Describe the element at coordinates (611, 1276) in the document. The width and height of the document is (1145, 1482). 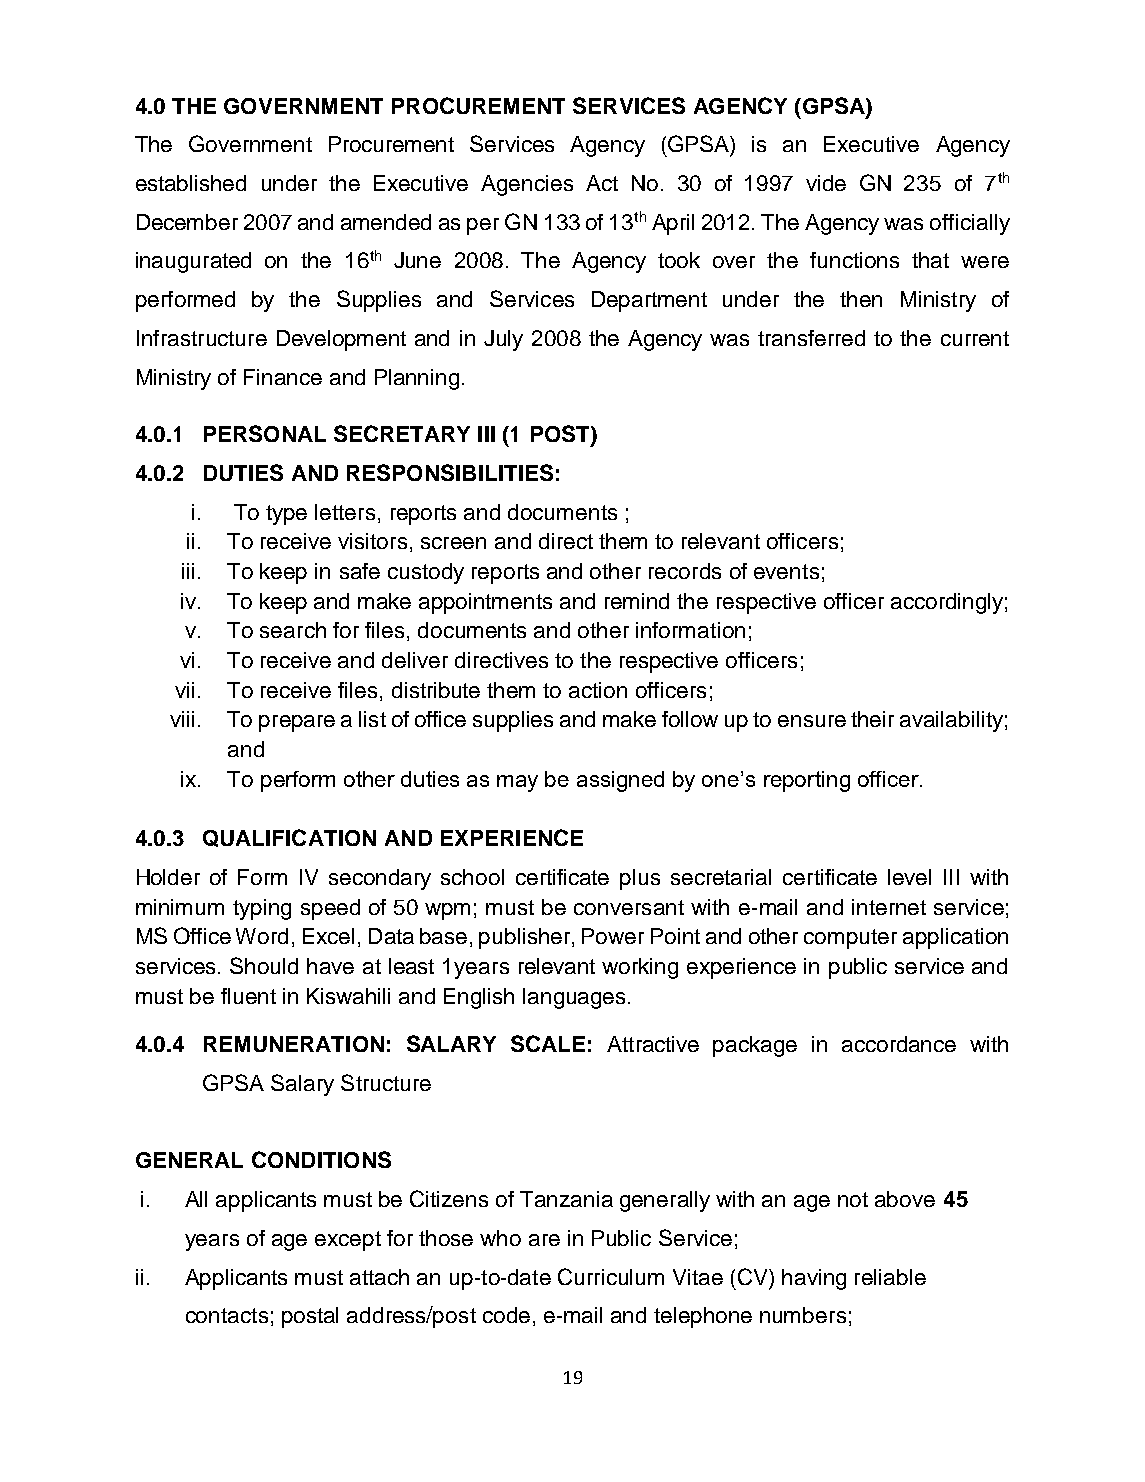
I see `Curriculum` at that location.
